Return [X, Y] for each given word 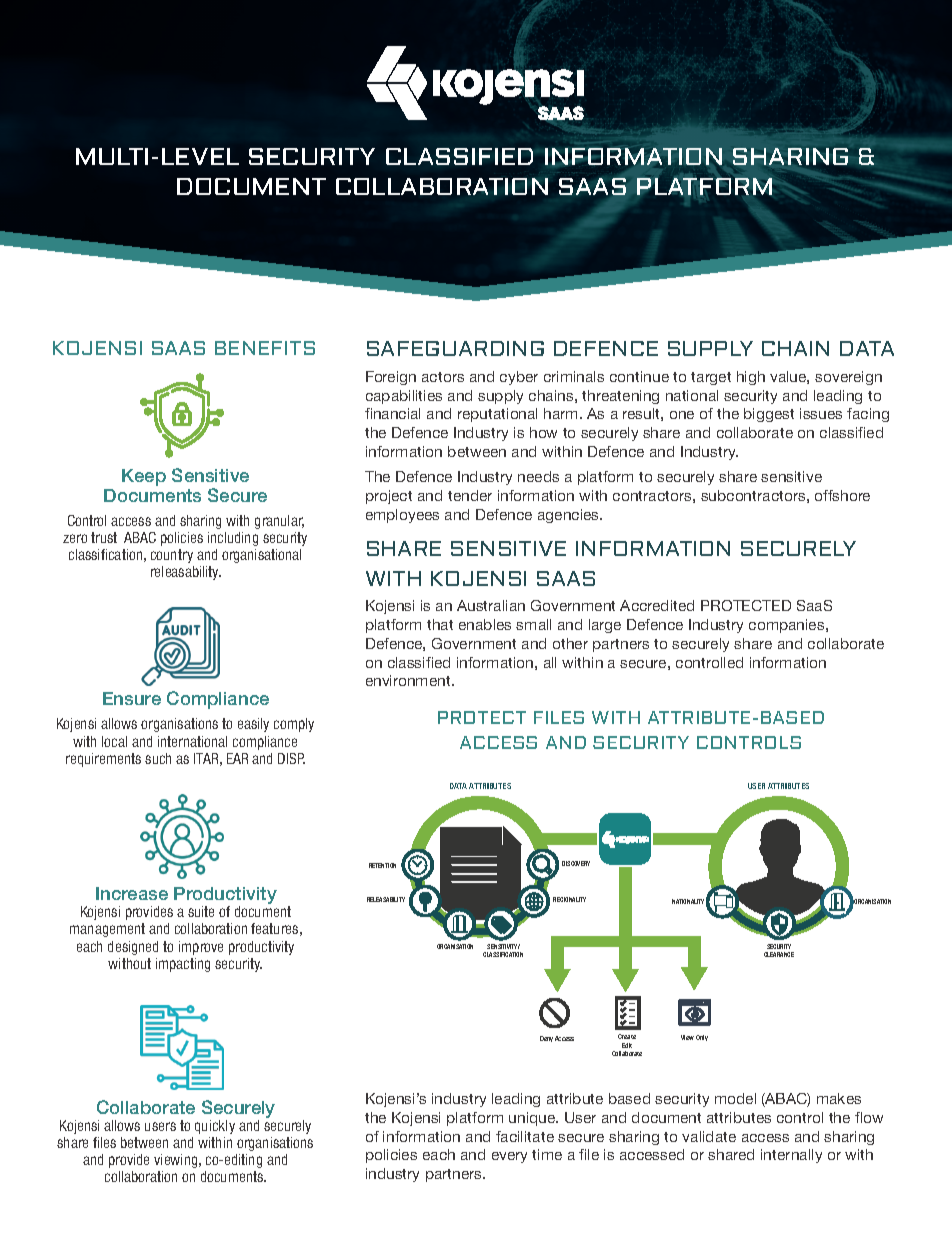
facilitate [525, 1136]
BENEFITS [265, 348]
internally [791, 1156]
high [751, 378]
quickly [215, 1127]
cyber [519, 378]
